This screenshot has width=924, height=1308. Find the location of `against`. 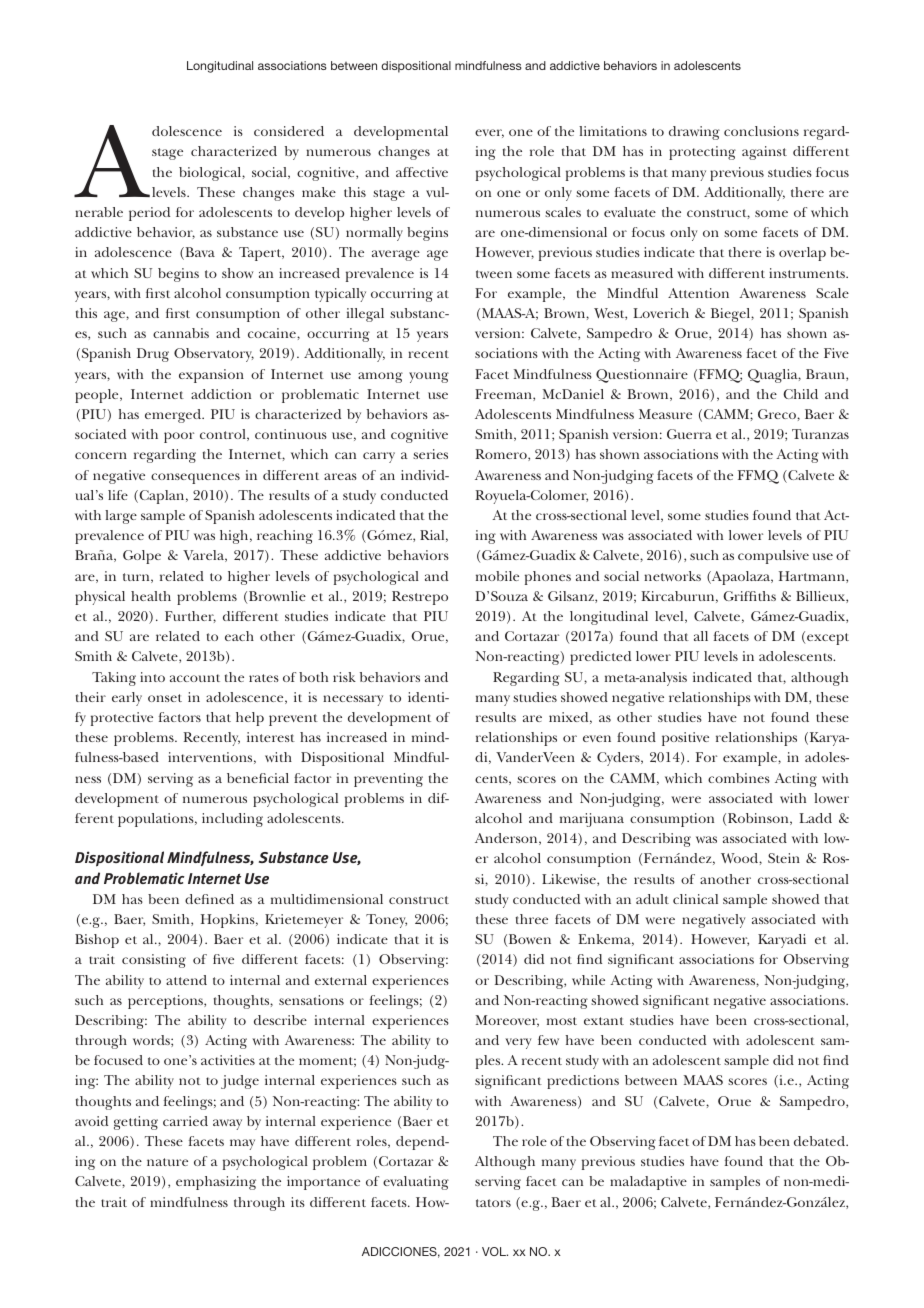

against is located at coordinates (764, 153).
